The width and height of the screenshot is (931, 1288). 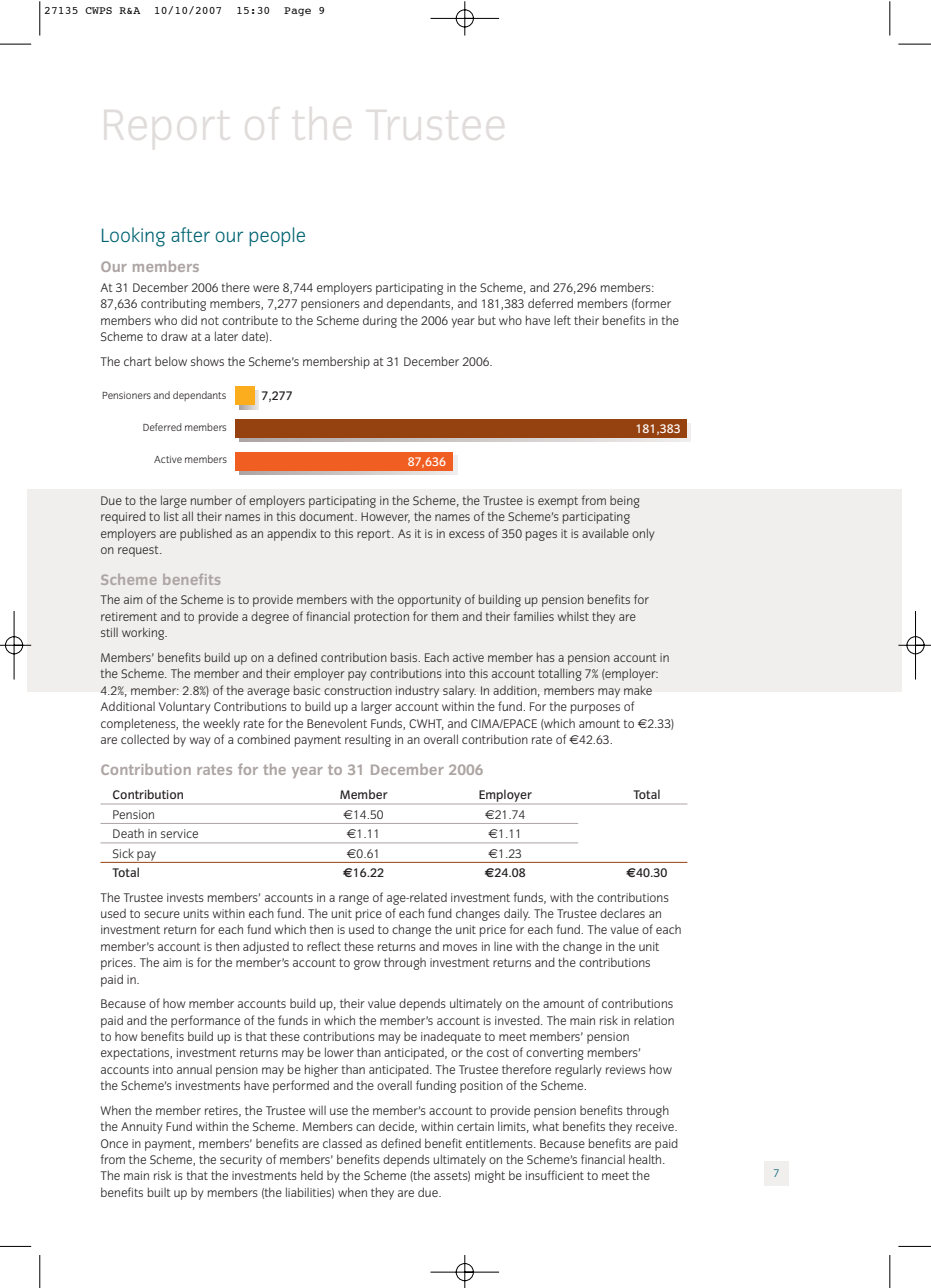 I want to click on Voluntary, so click(x=185, y=708).
